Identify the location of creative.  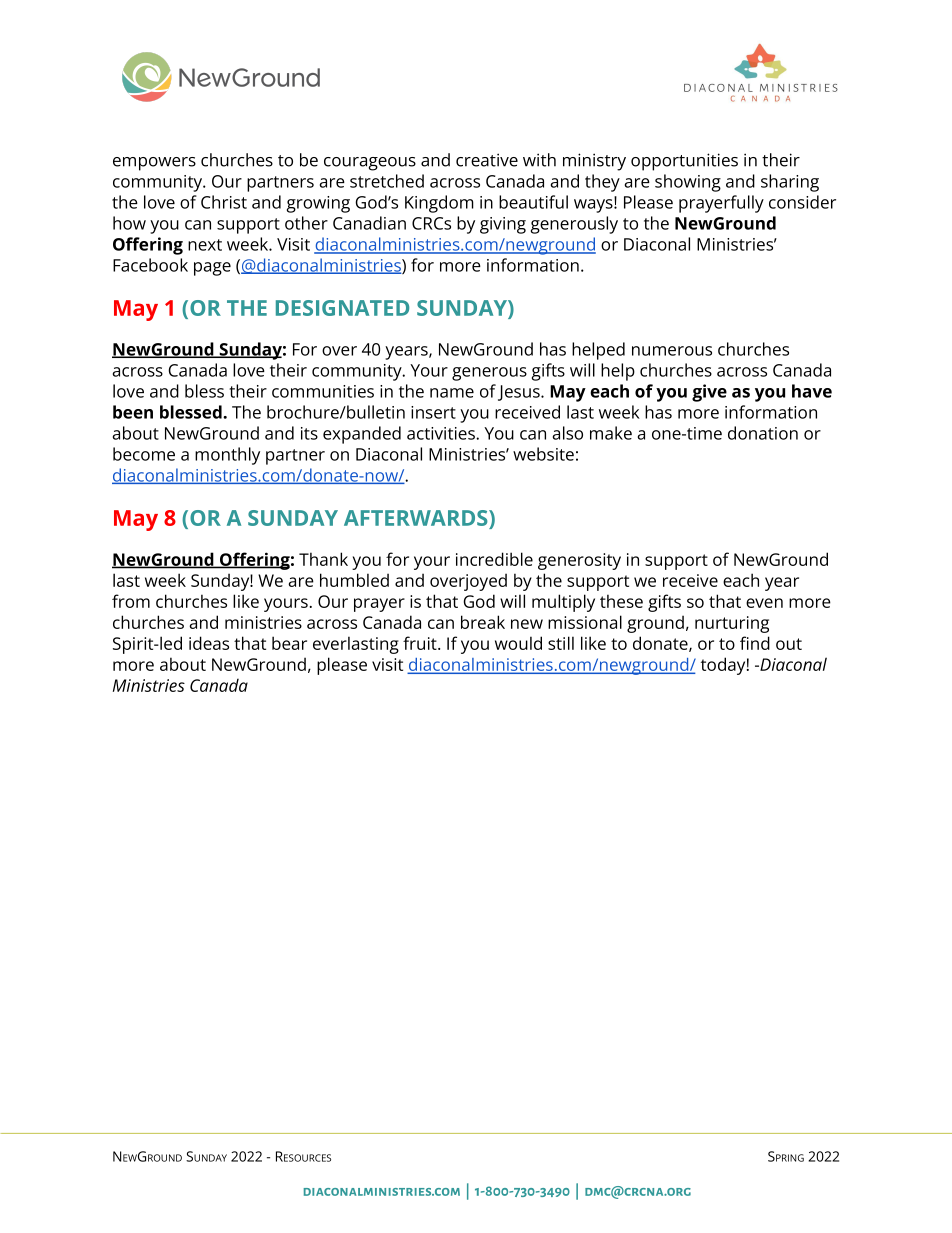
(487, 160).
